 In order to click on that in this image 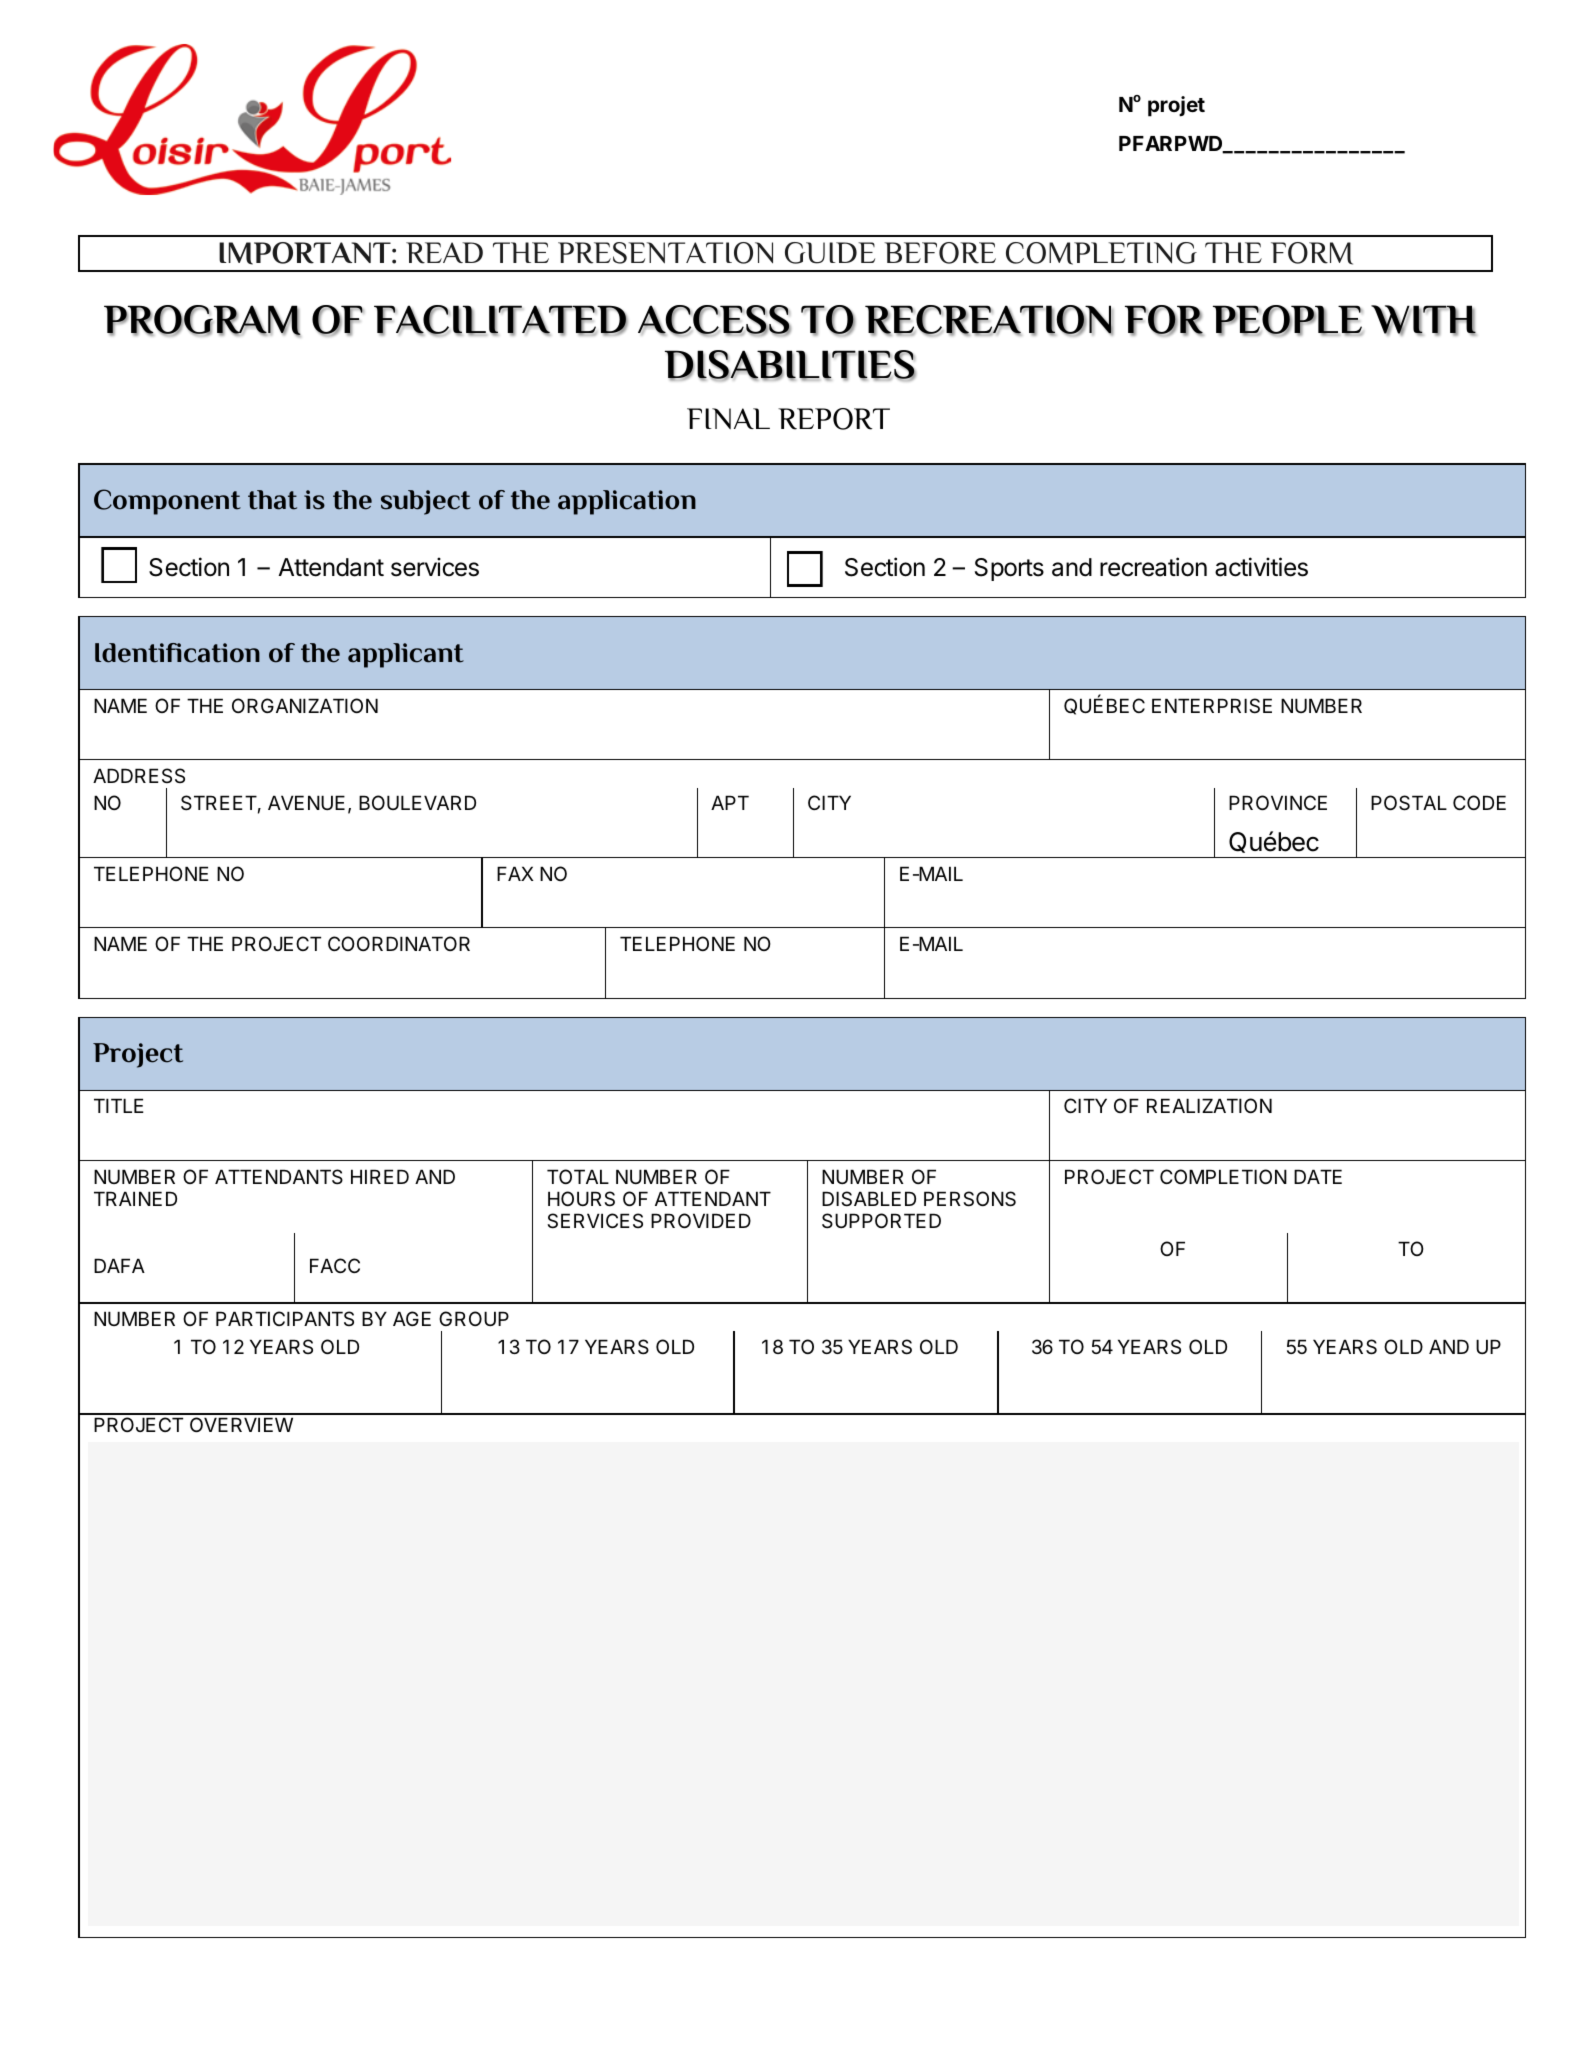, I will do `click(272, 500)`.
